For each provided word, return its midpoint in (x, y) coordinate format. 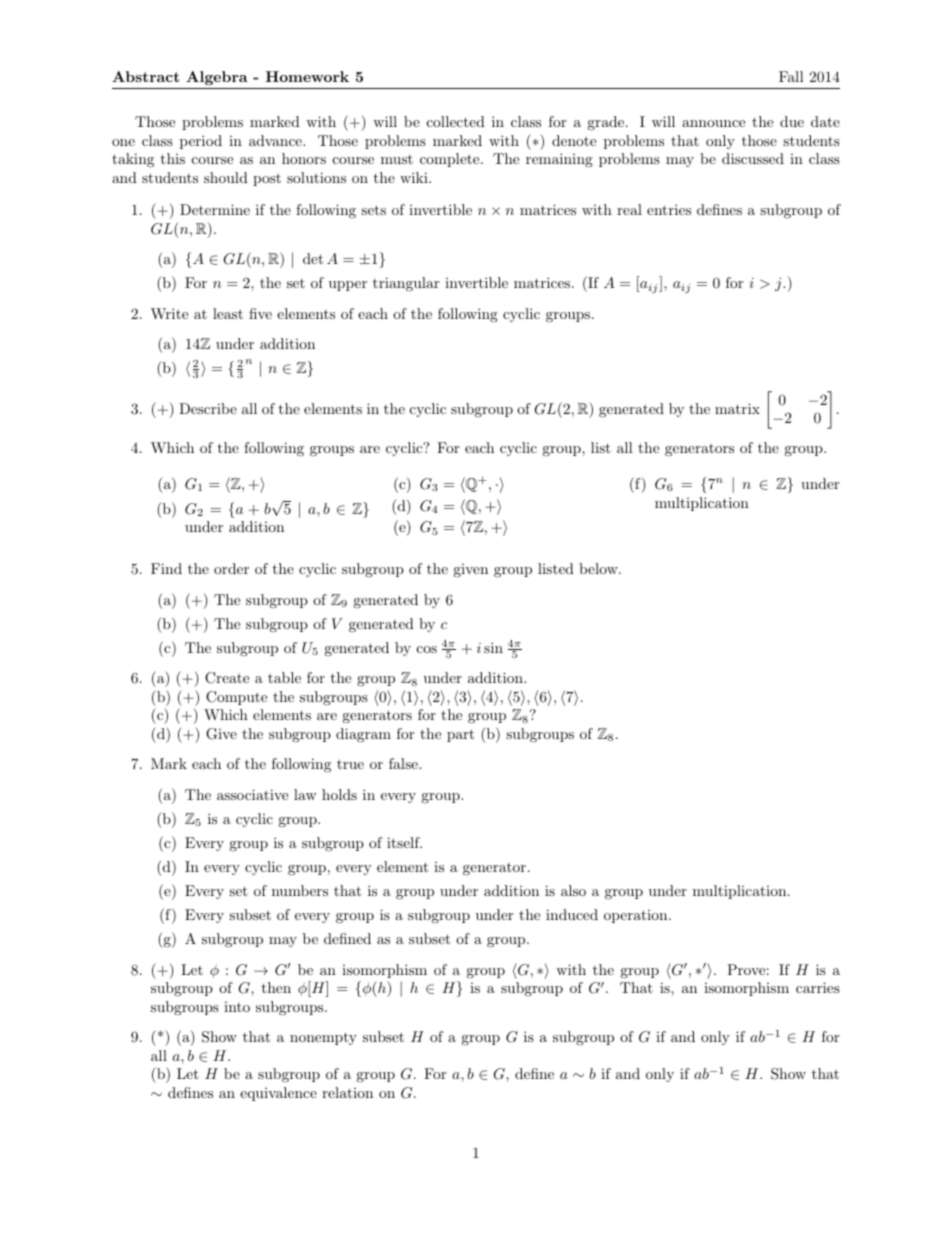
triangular (406, 284)
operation (635, 916)
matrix (737, 408)
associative (252, 794)
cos (427, 649)
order (231, 568)
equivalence (278, 1094)
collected (456, 121)
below (599, 568)
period (201, 142)
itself (404, 842)
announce (713, 123)
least (228, 313)
